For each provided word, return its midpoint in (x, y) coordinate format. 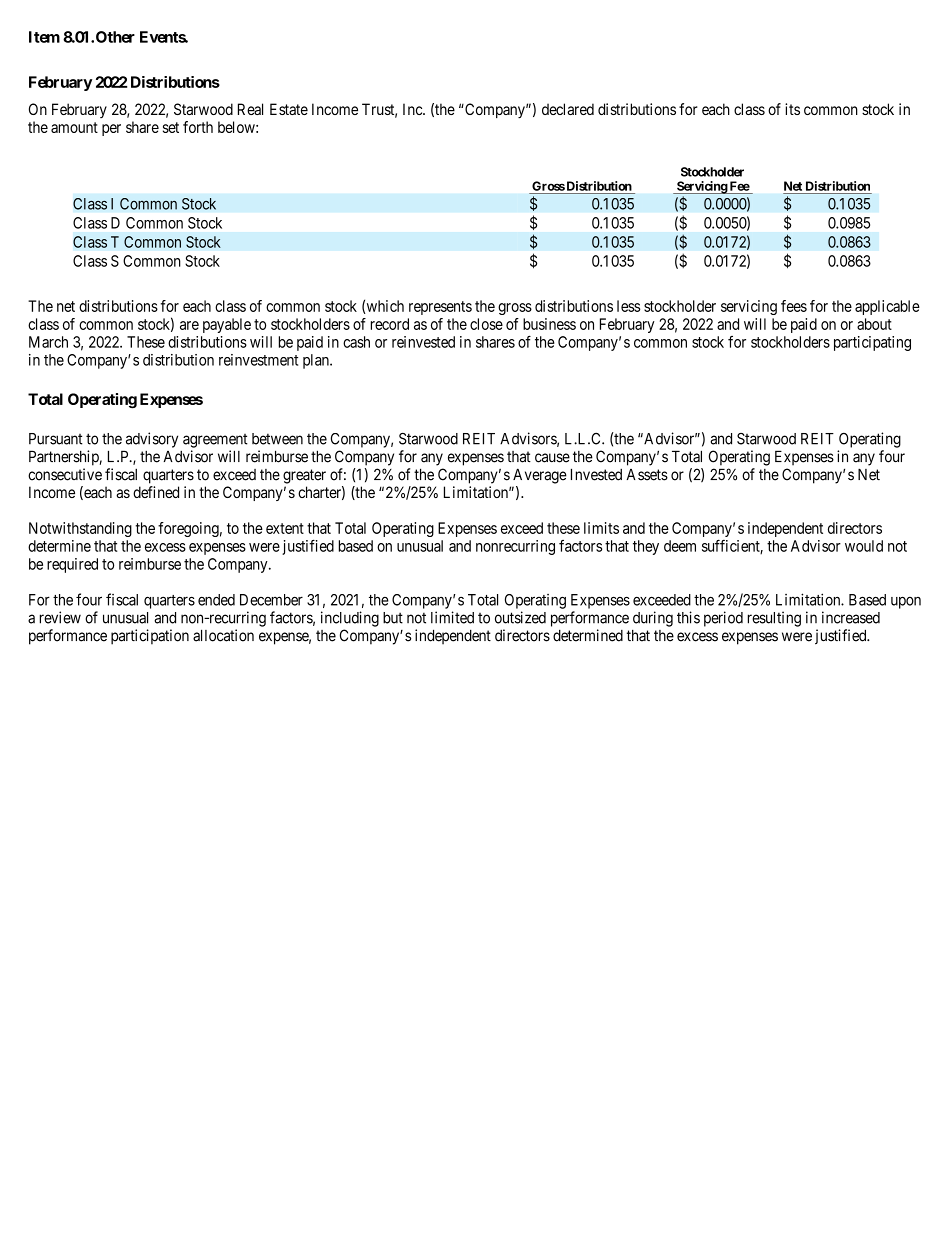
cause (552, 458)
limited (452, 617)
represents (440, 308)
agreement (215, 441)
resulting (774, 619)
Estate (289, 109)
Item (44, 37)
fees (794, 306)
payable (227, 325)
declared (568, 109)
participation (150, 637)
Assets (647, 475)
